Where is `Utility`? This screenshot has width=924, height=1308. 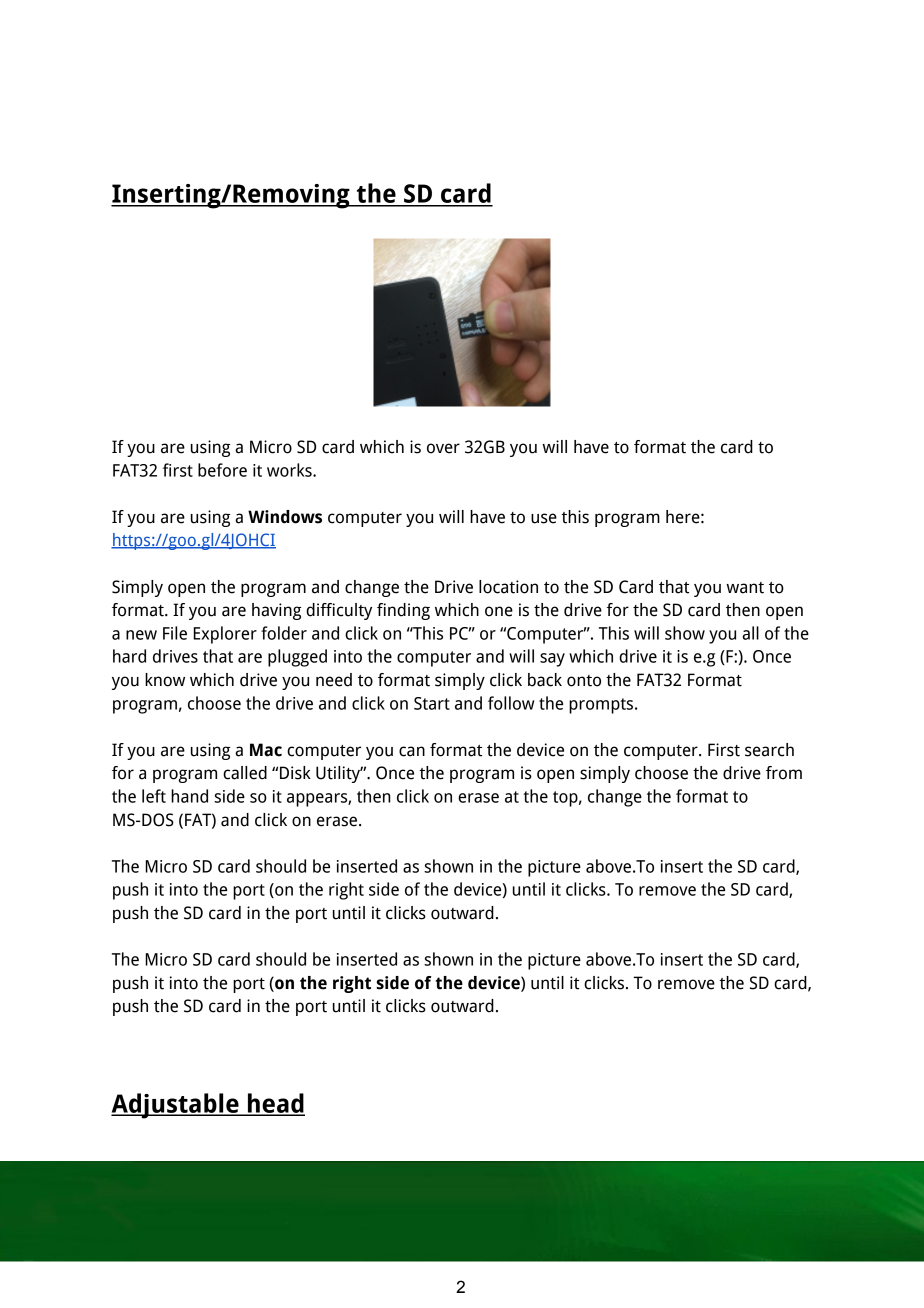 Utility is located at coordinates (339, 774).
